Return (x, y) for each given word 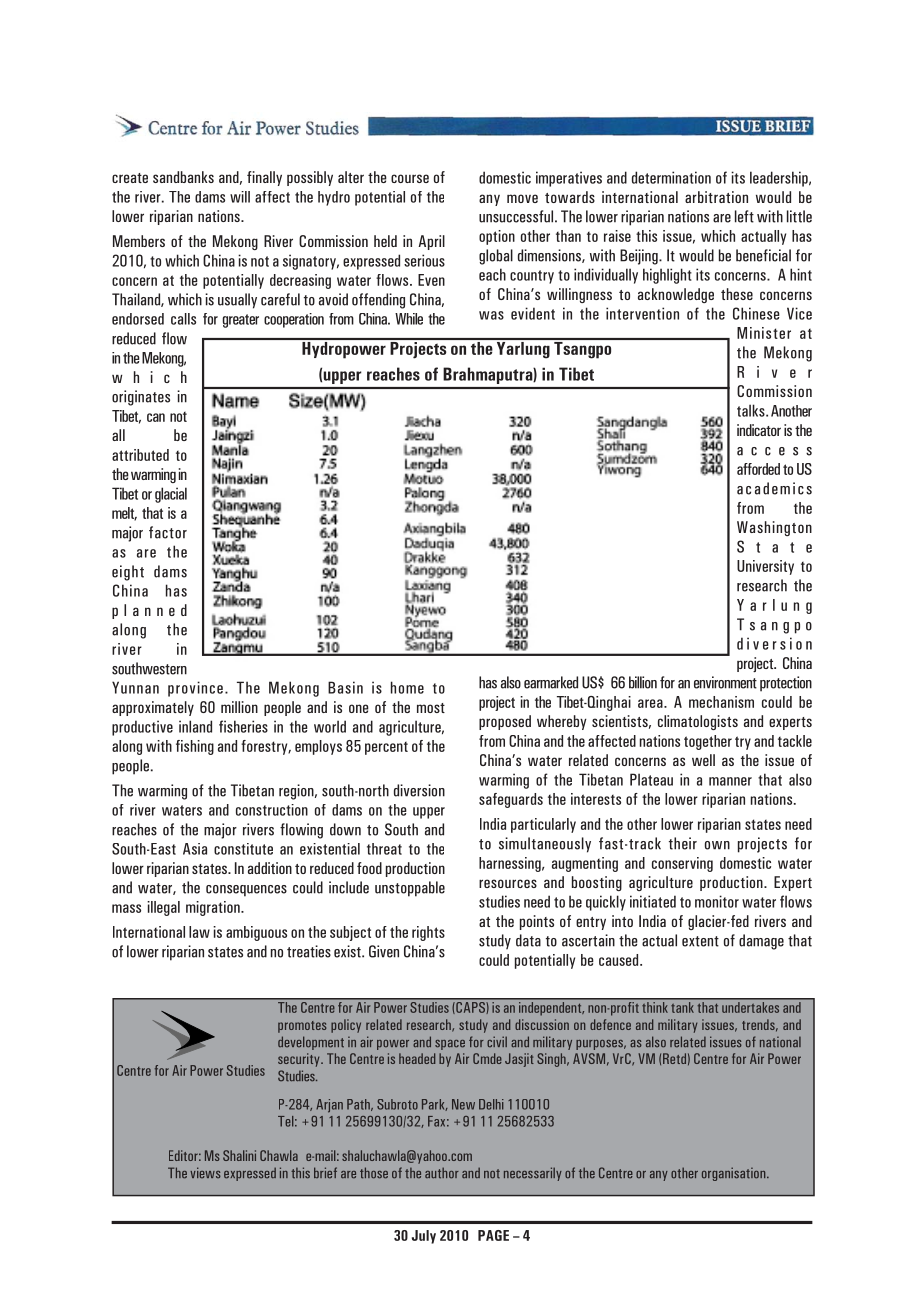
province (195, 689)
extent (700, 941)
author (442, 1173)
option (497, 237)
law (199, 932)
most (431, 708)
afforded (758, 469)
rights (428, 933)
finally (264, 178)
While (409, 319)
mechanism (721, 702)
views (205, 1173)
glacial (171, 495)
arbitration (716, 197)
